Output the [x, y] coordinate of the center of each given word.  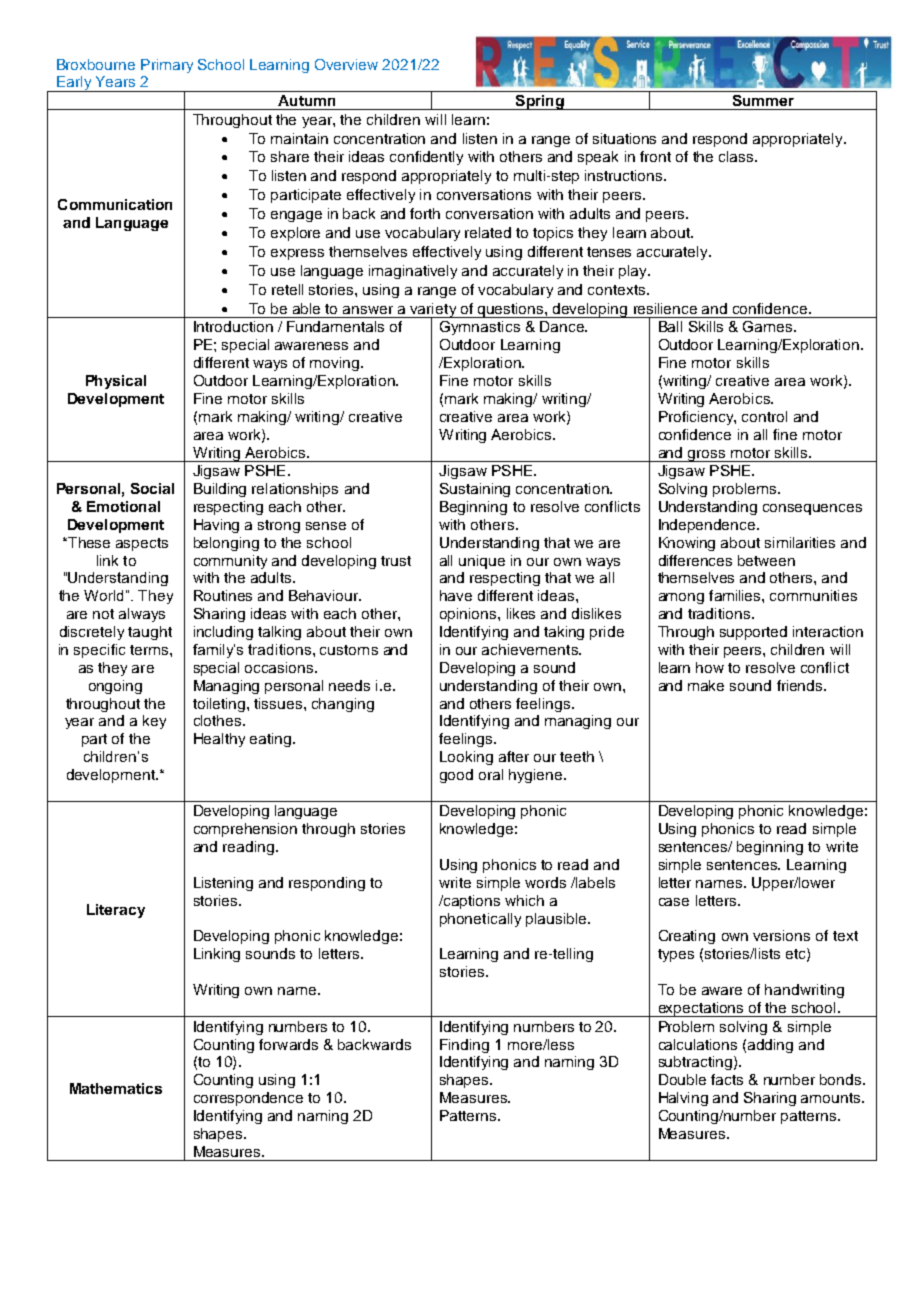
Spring [540, 102]
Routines [223, 595]
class [737, 156]
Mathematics [116, 1088]
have [456, 595]
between [766, 560]
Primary [167, 66]
